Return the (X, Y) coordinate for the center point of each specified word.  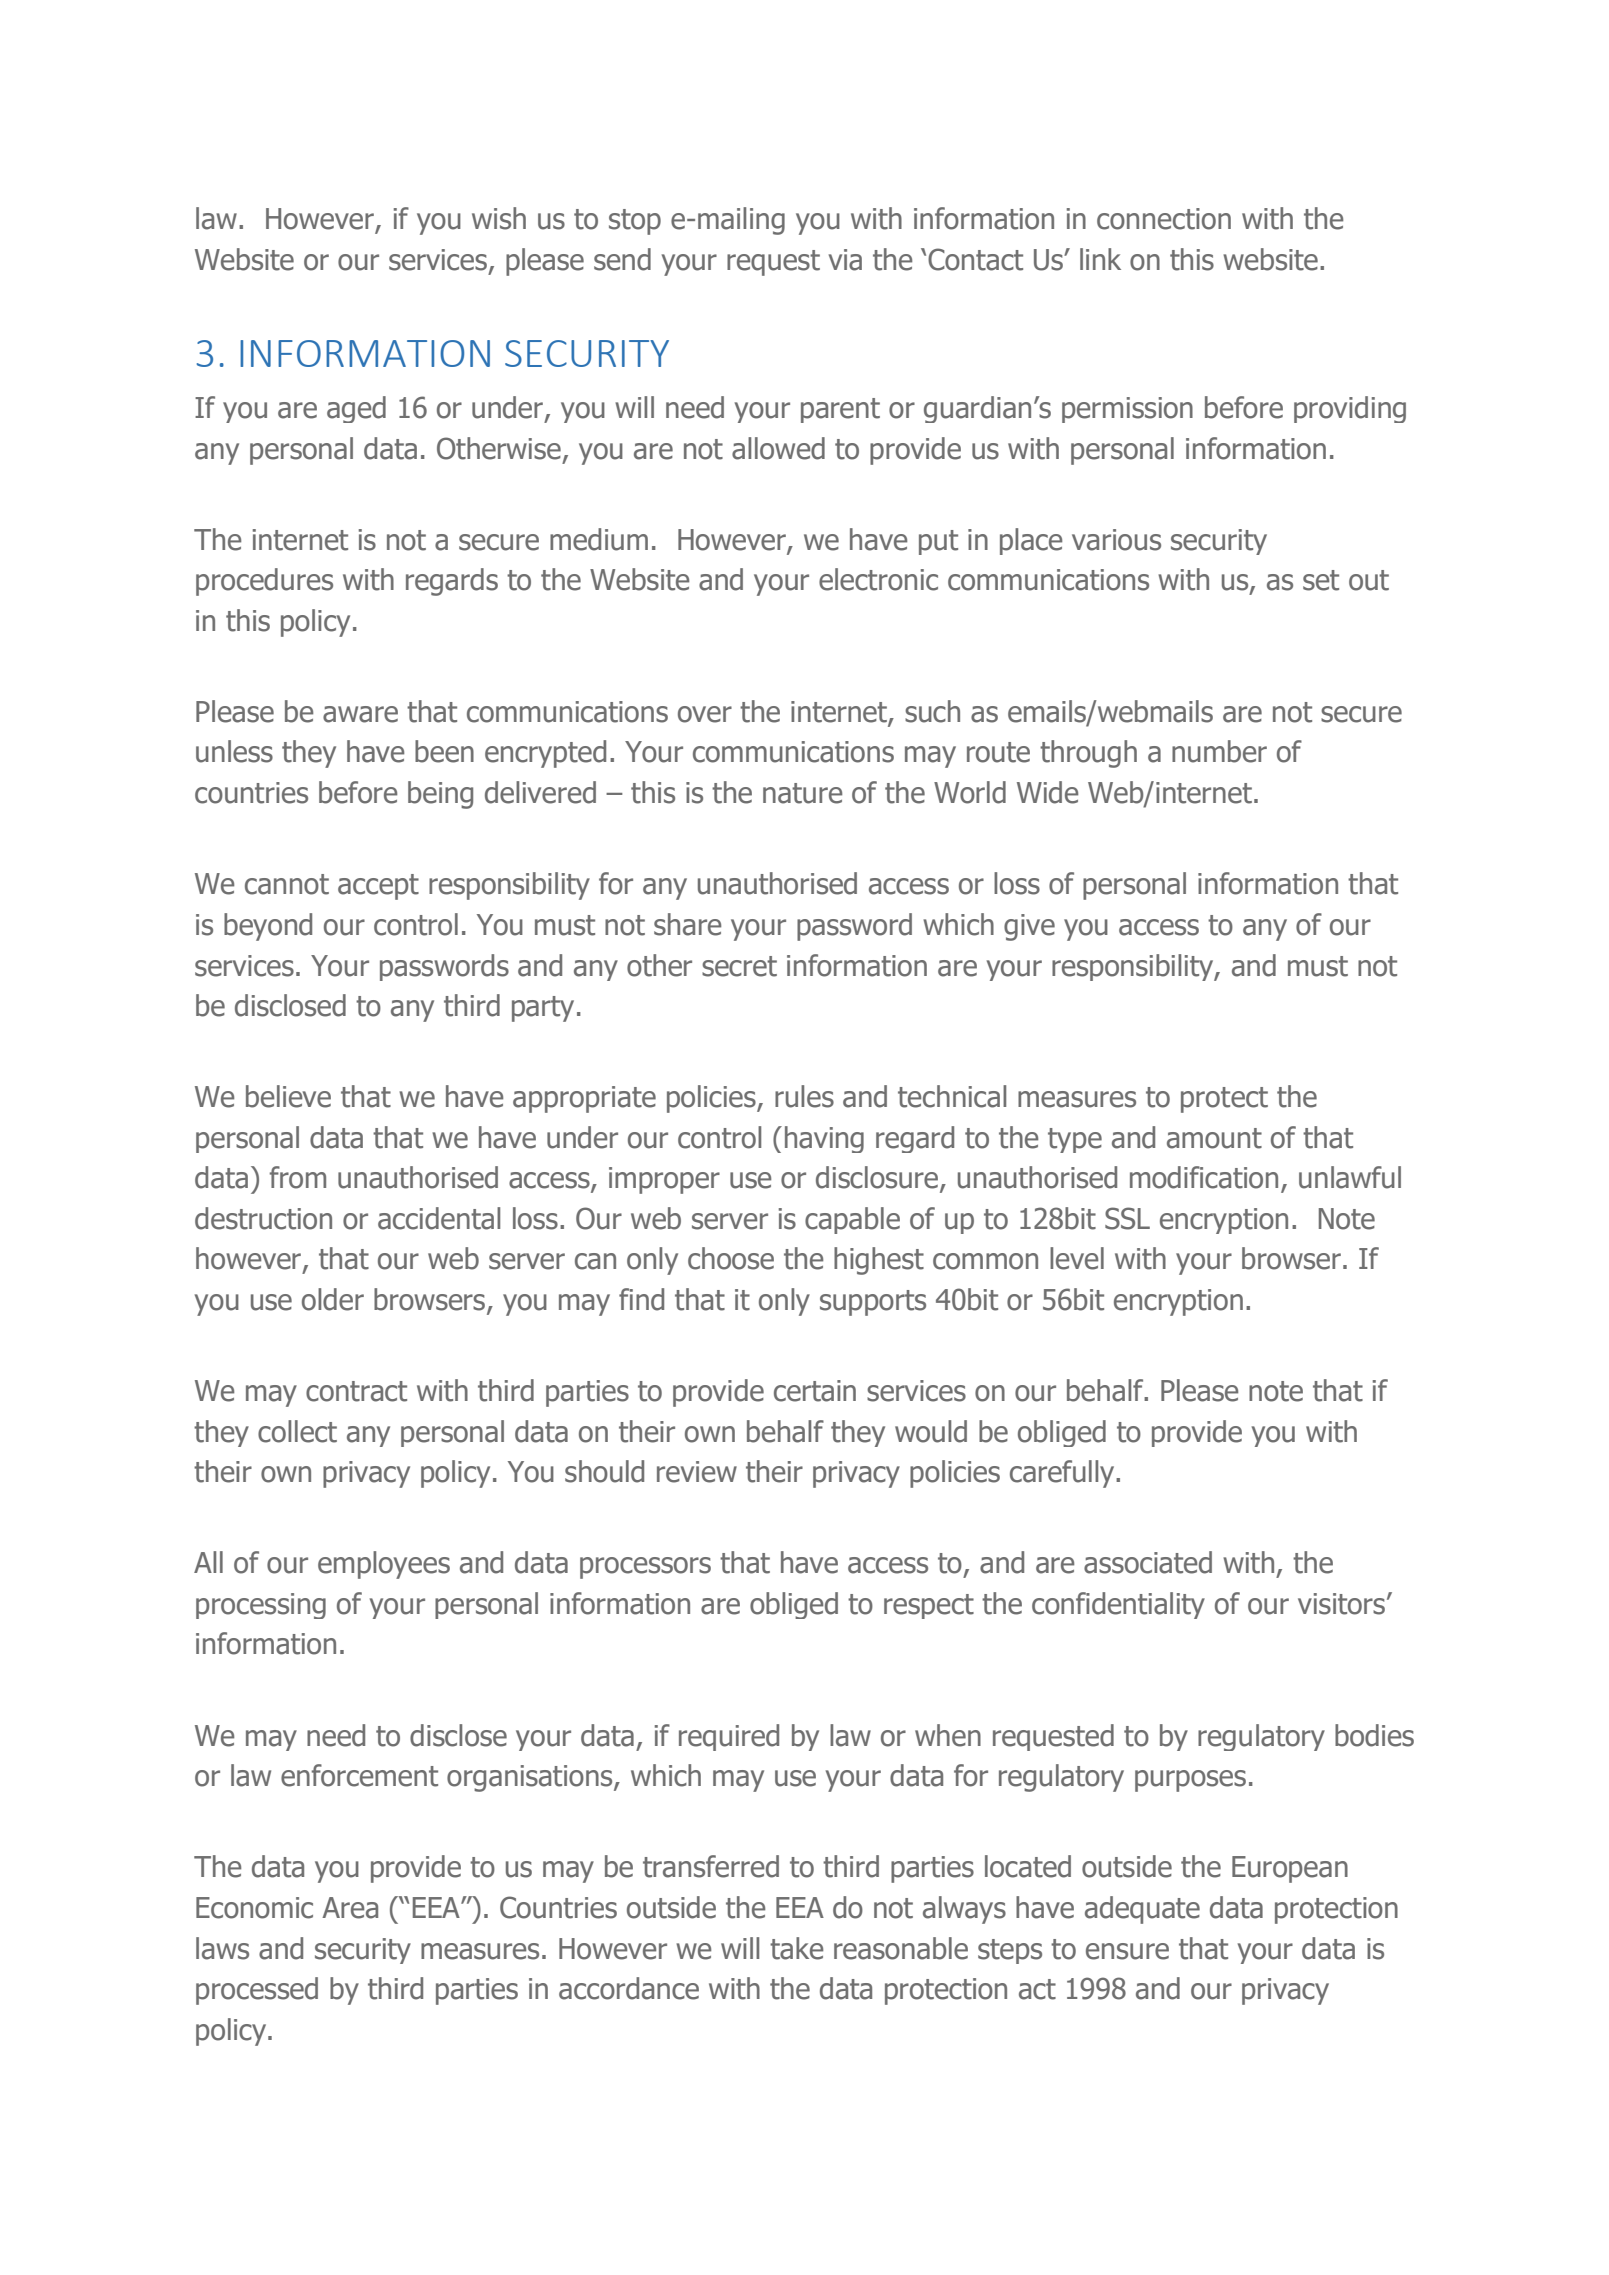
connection (1164, 219)
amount (1214, 1138)
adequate (1142, 1910)
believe (288, 1096)
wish (499, 218)
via (845, 260)
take (796, 1948)
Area (350, 1908)
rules (804, 1096)
